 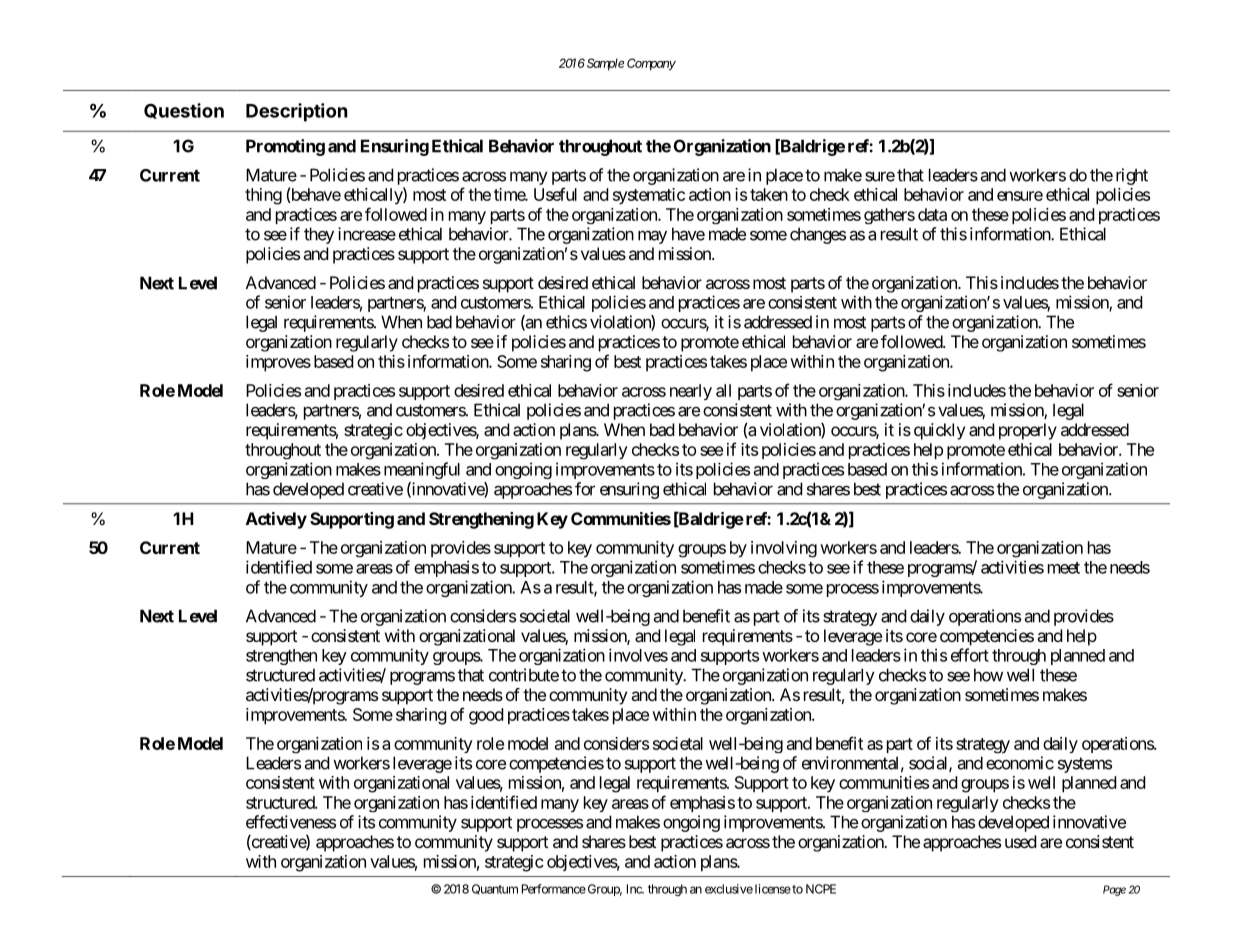 I want to click on exclusive, so click(x=729, y=889).
